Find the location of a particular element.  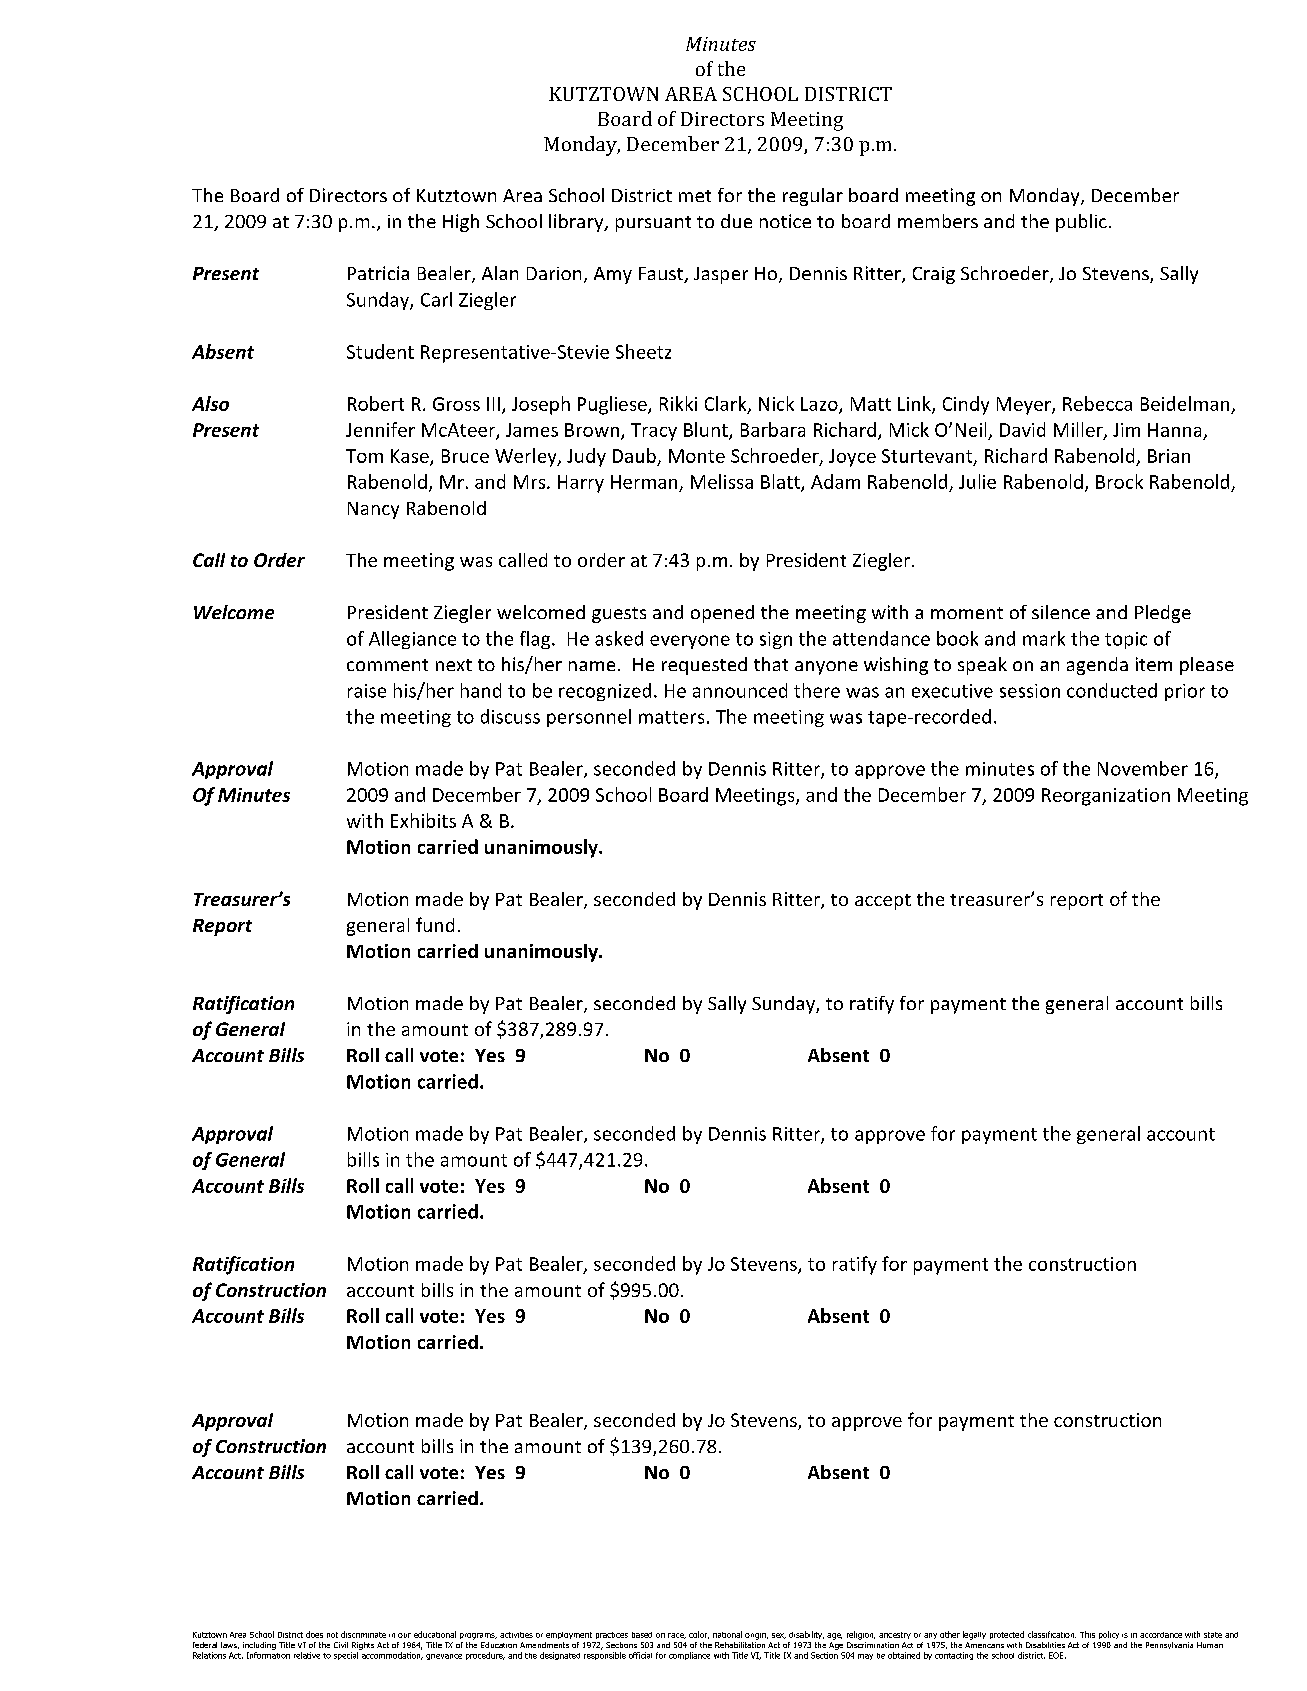

Patricia is located at coordinates (378, 273).
